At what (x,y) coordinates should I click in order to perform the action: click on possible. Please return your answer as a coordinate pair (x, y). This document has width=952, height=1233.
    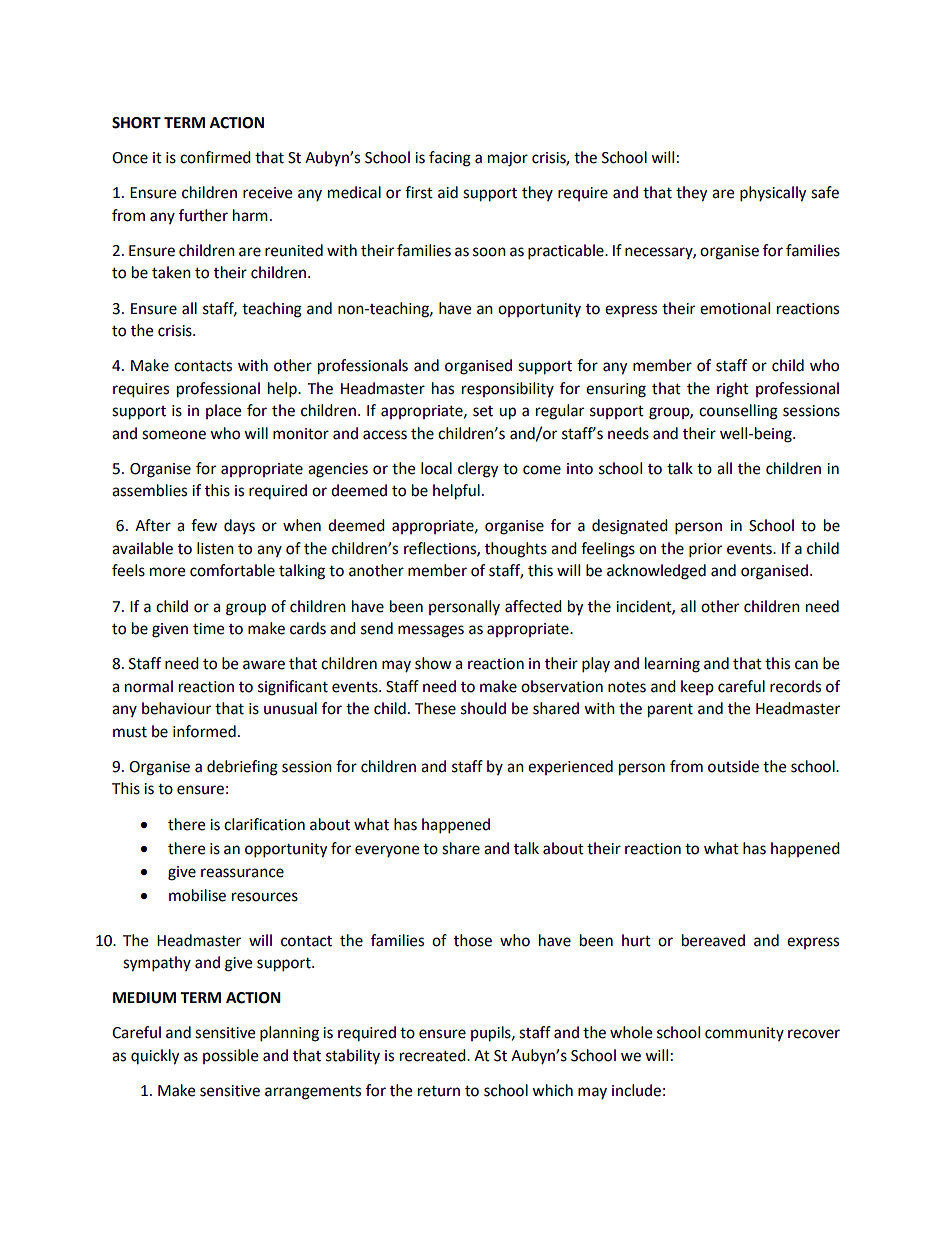
    Looking at the image, I should click on (230, 1056).
